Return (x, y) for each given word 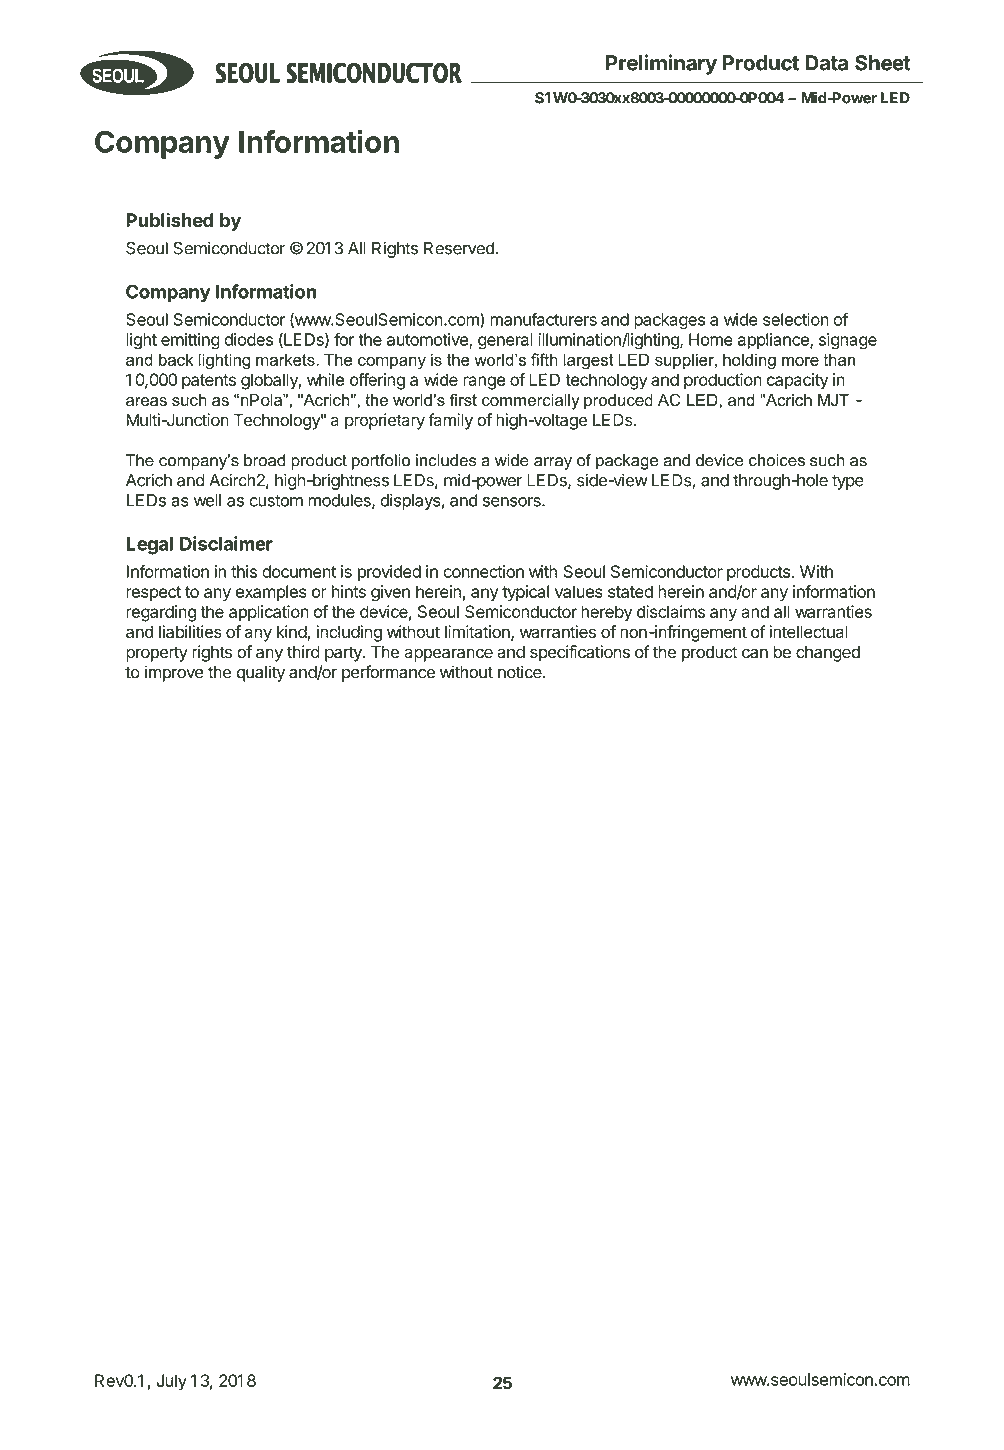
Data (826, 63)
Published (169, 219)
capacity (797, 381)
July (172, 1382)
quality (261, 673)
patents (209, 382)
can (755, 653)
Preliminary (661, 64)
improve (174, 673)
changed (828, 653)
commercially (530, 402)
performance (388, 673)
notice (521, 672)
